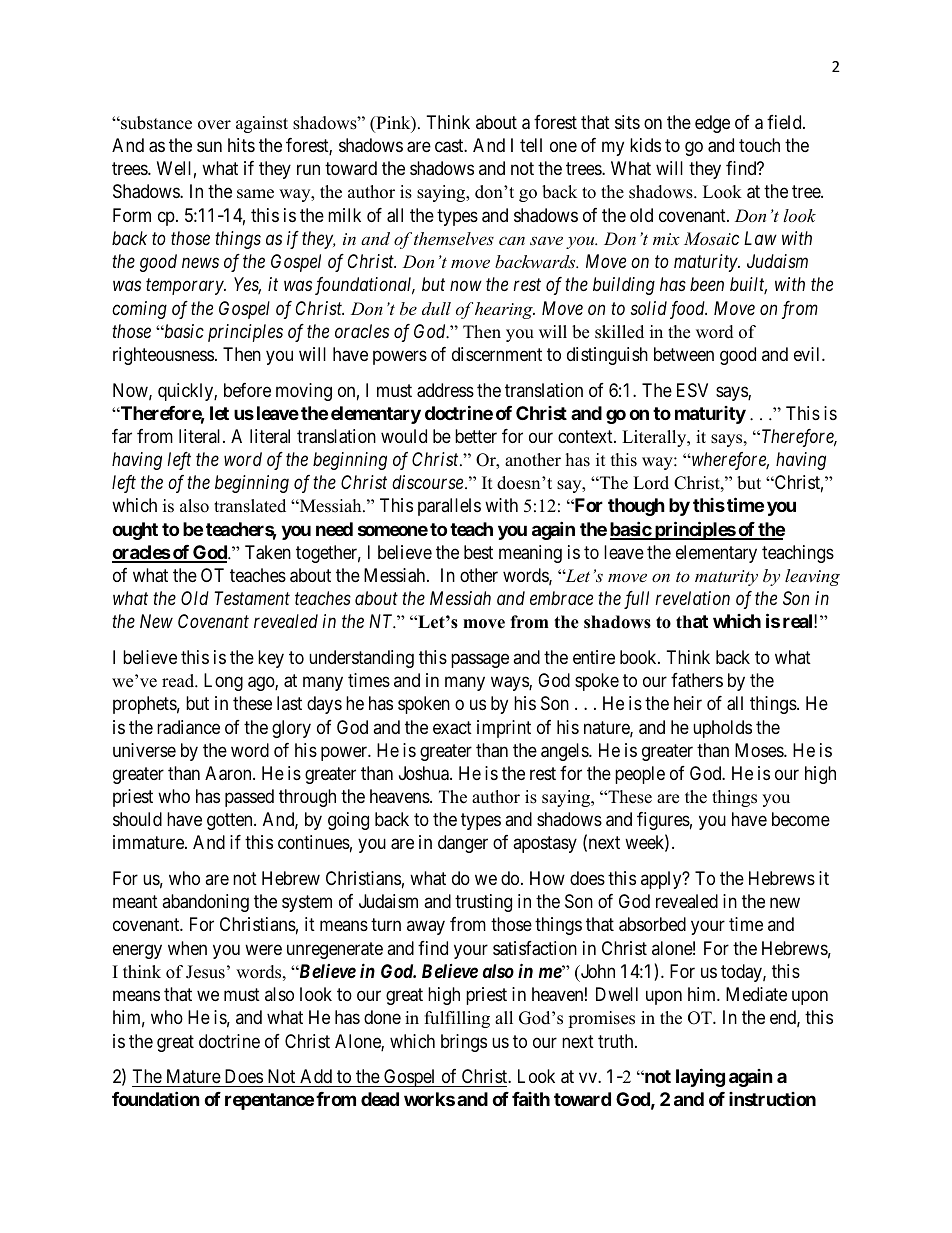 The image size is (952, 1233). Describe the element at coordinates (209, 147) in the image. I see `sun` at that location.
